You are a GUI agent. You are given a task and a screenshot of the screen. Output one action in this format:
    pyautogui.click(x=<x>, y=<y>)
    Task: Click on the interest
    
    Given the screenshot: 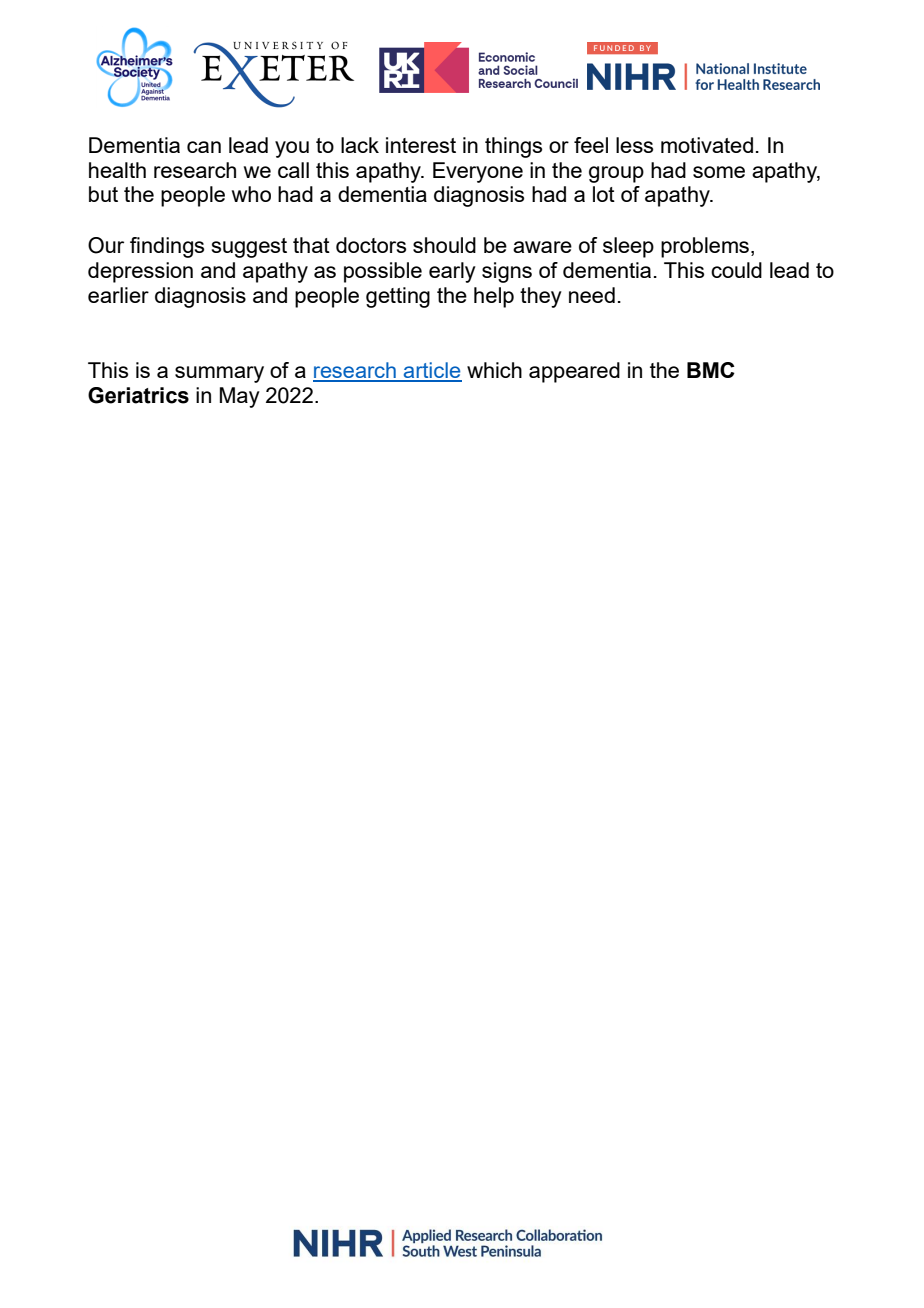 What is the action you would take?
    pyautogui.click(x=421, y=145)
